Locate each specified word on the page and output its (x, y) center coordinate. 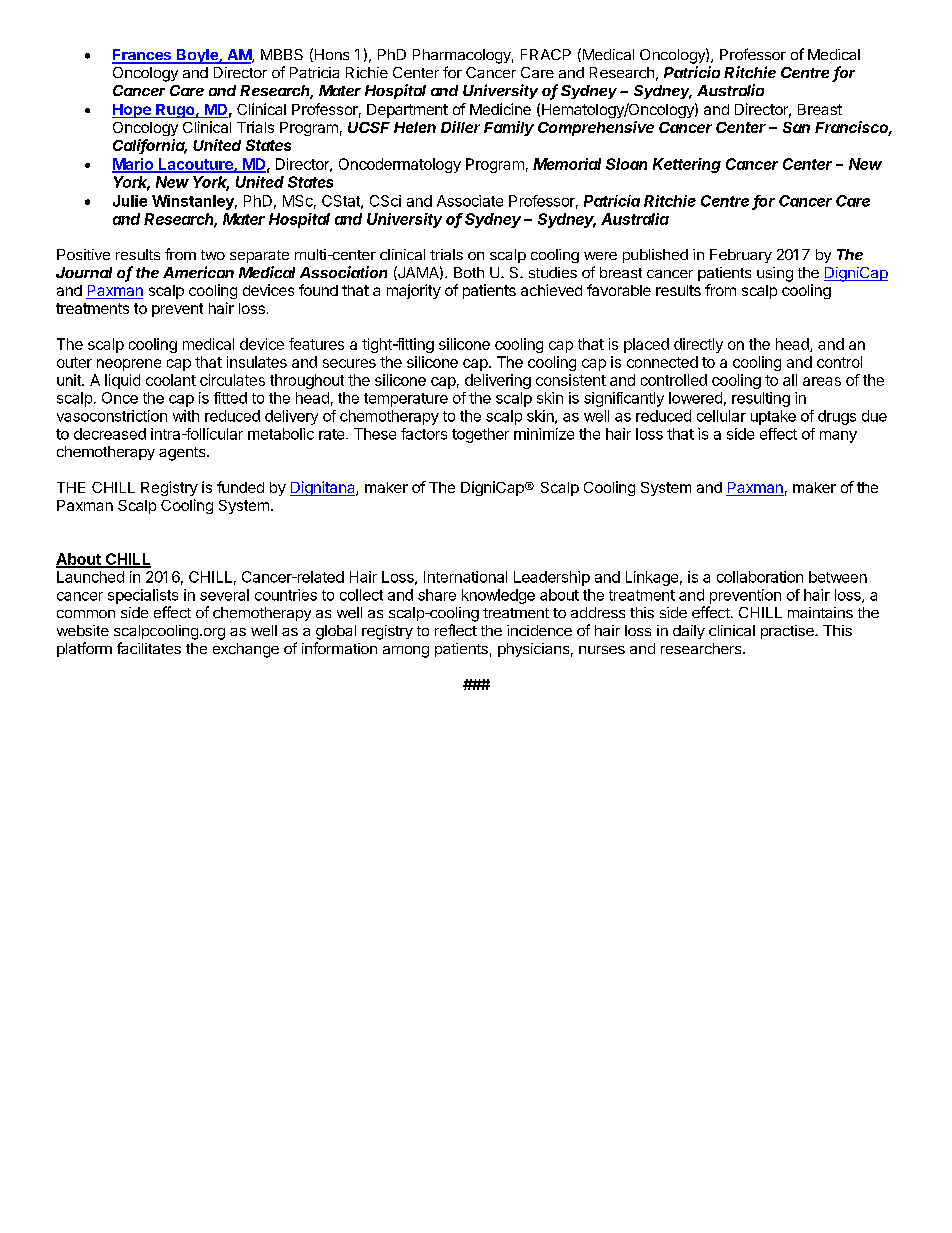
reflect (456, 630)
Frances (143, 56)
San (796, 127)
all (790, 380)
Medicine (500, 109)
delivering (498, 381)
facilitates (149, 648)
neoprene (129, 365)
